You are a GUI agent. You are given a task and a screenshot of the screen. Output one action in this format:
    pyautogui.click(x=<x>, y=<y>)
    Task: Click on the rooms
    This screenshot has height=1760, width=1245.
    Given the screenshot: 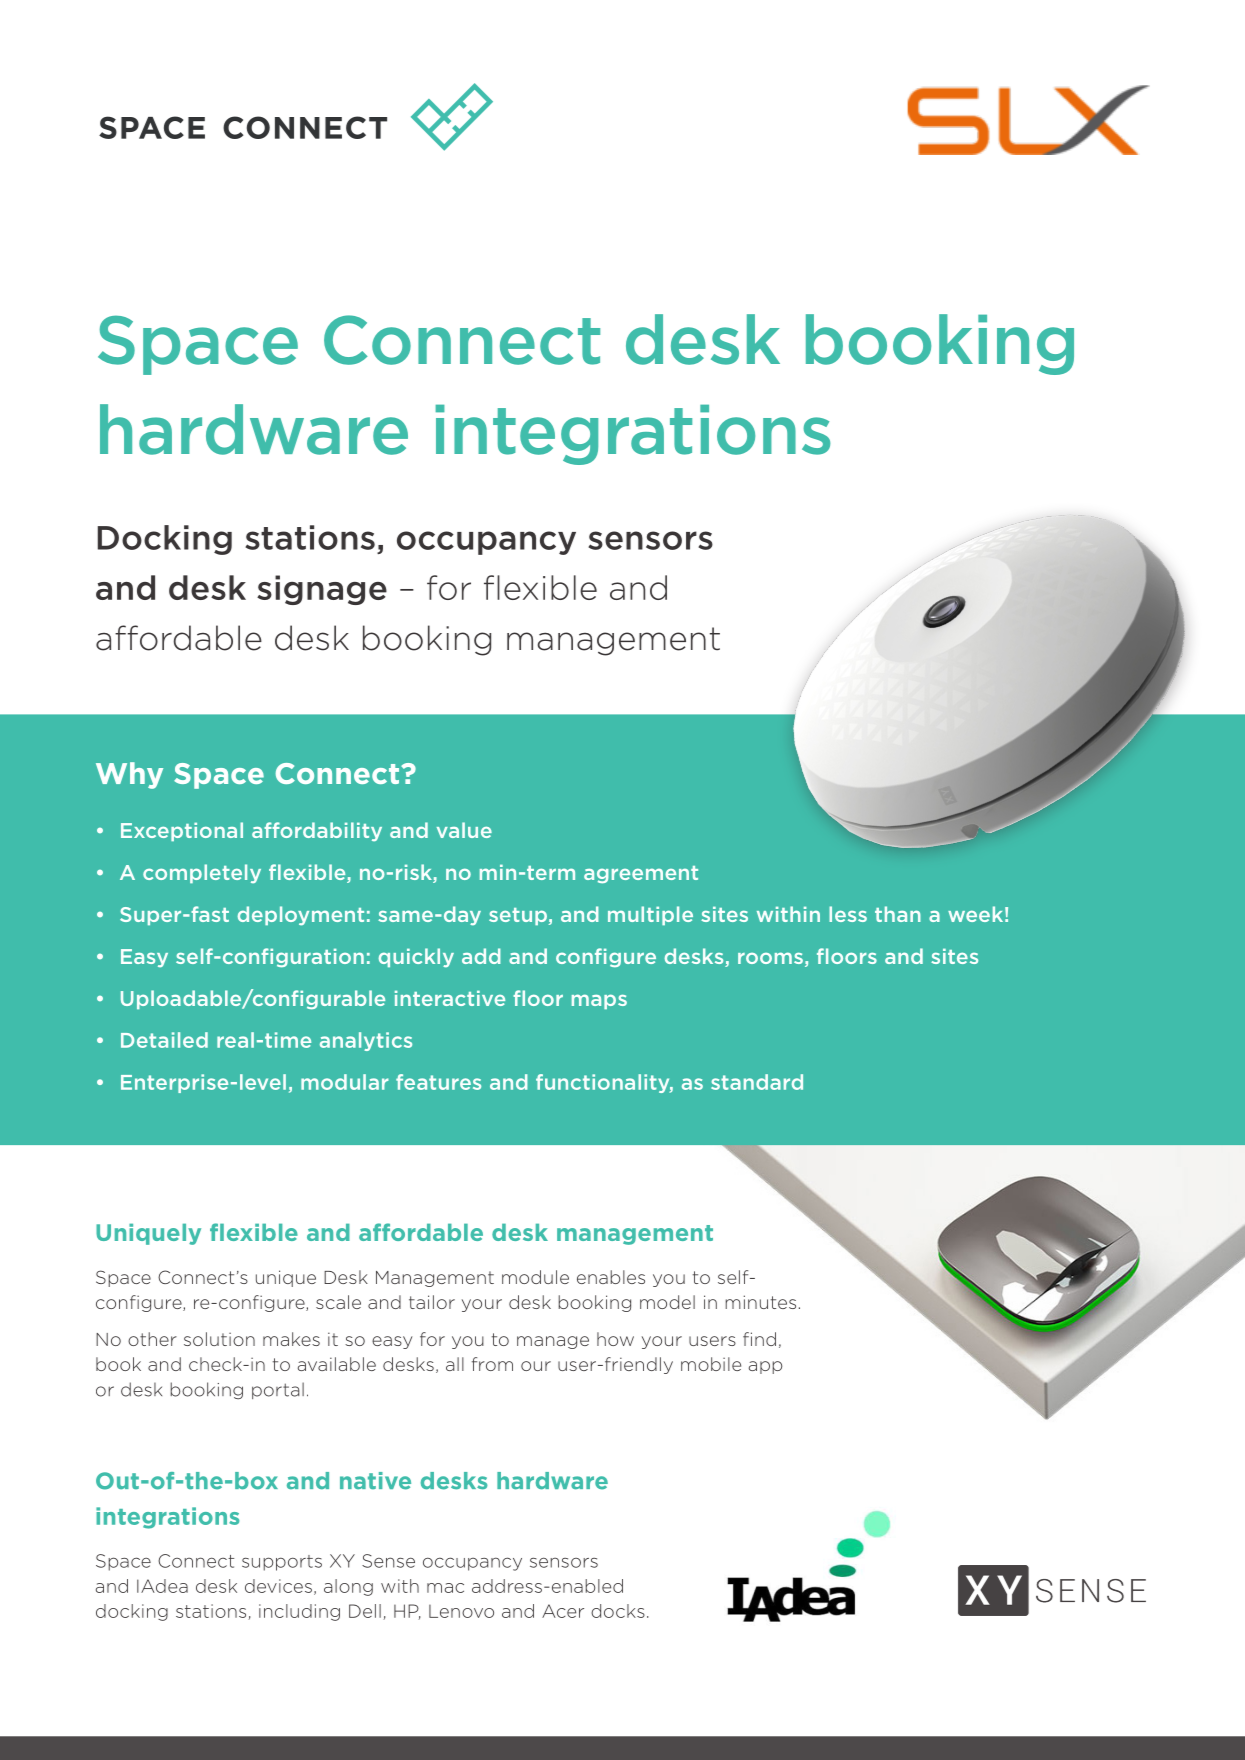 What is the action you would take?
    pyautogui.click(x=770, y=958)
